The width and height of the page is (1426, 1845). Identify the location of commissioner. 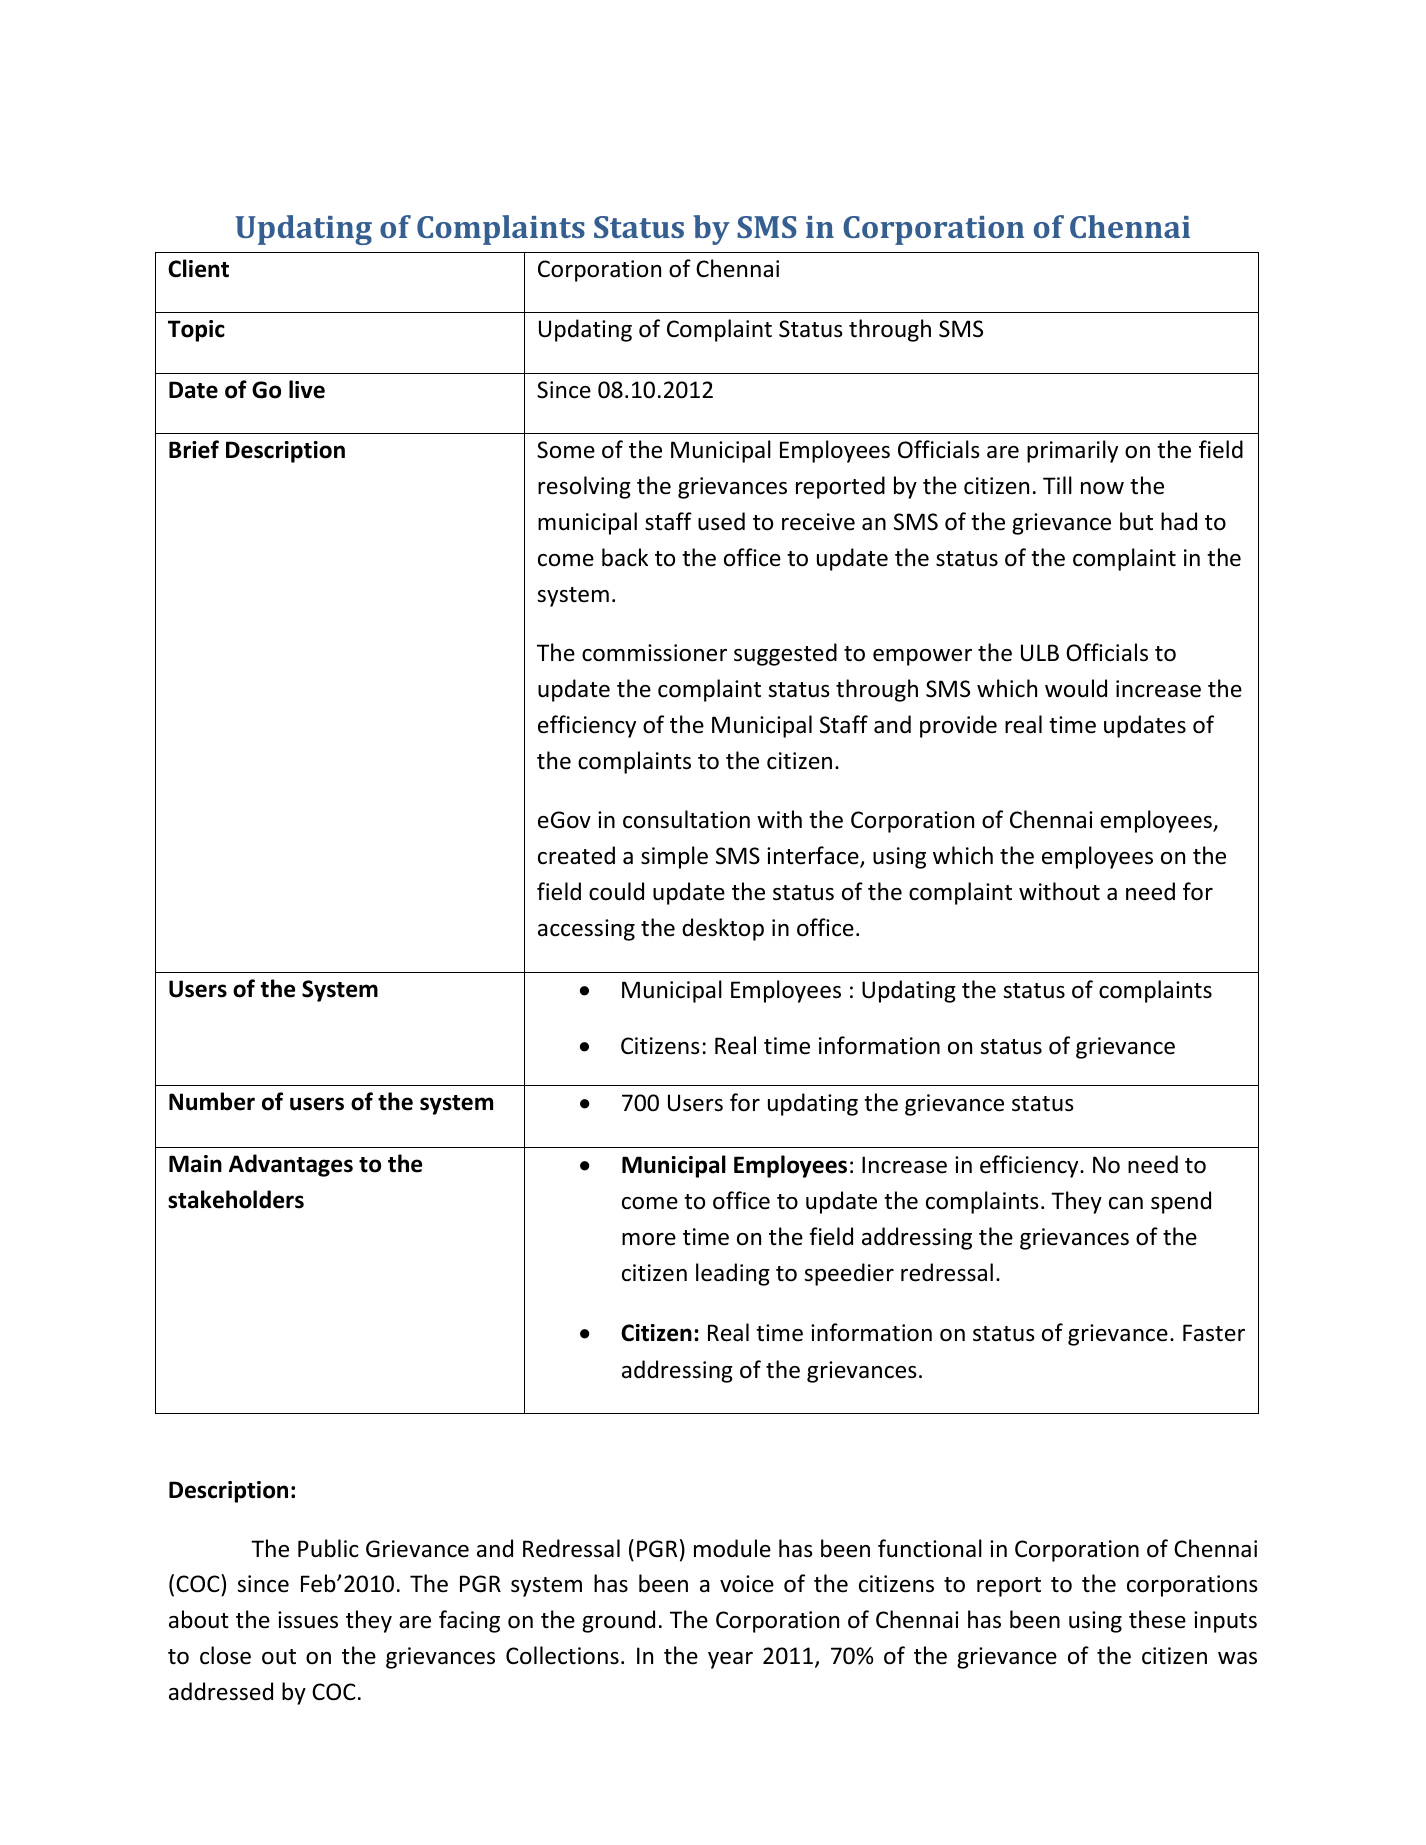
(654, 653).
